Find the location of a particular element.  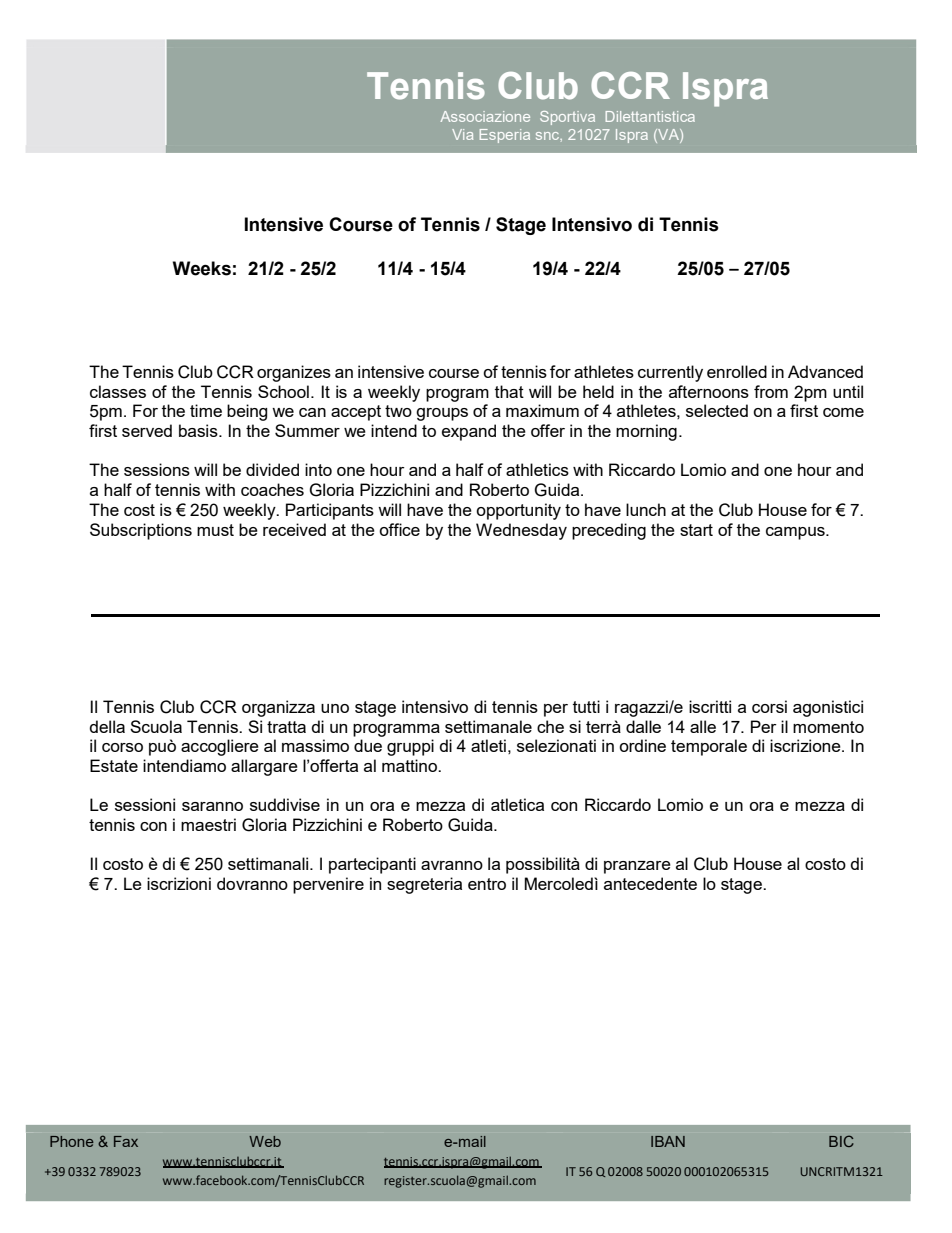

Fax is located at coordinates (126, 1141).
